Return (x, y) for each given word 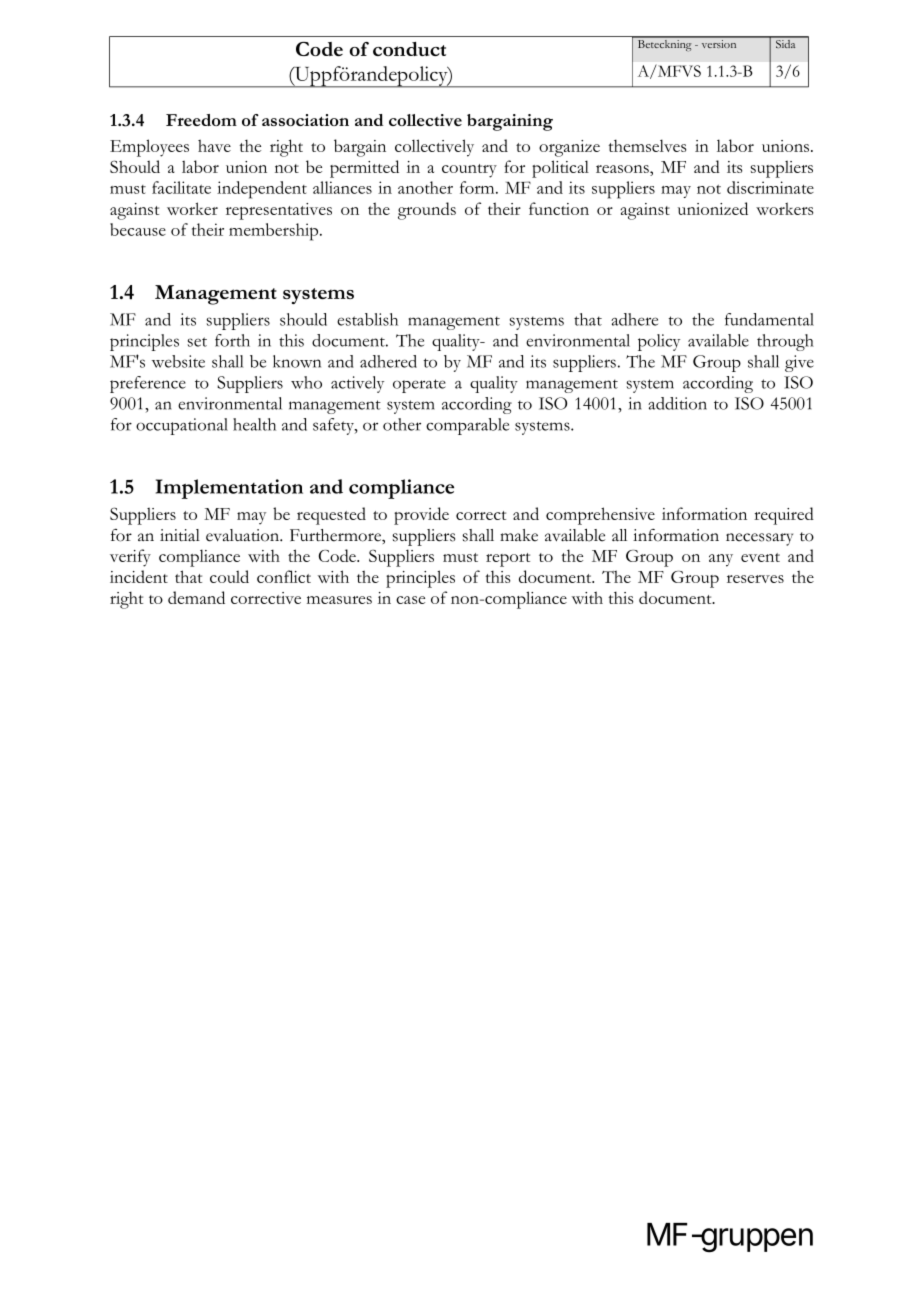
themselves (647, 145)
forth (232, 340)
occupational (182, 426)
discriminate (770, 187)
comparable (467, 426)
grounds (427, 211)
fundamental (769, 319)
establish (367, 319)
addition (677, 403)
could (229, 576)
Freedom (201, 120)
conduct (409, 49)
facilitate (181, 187)
